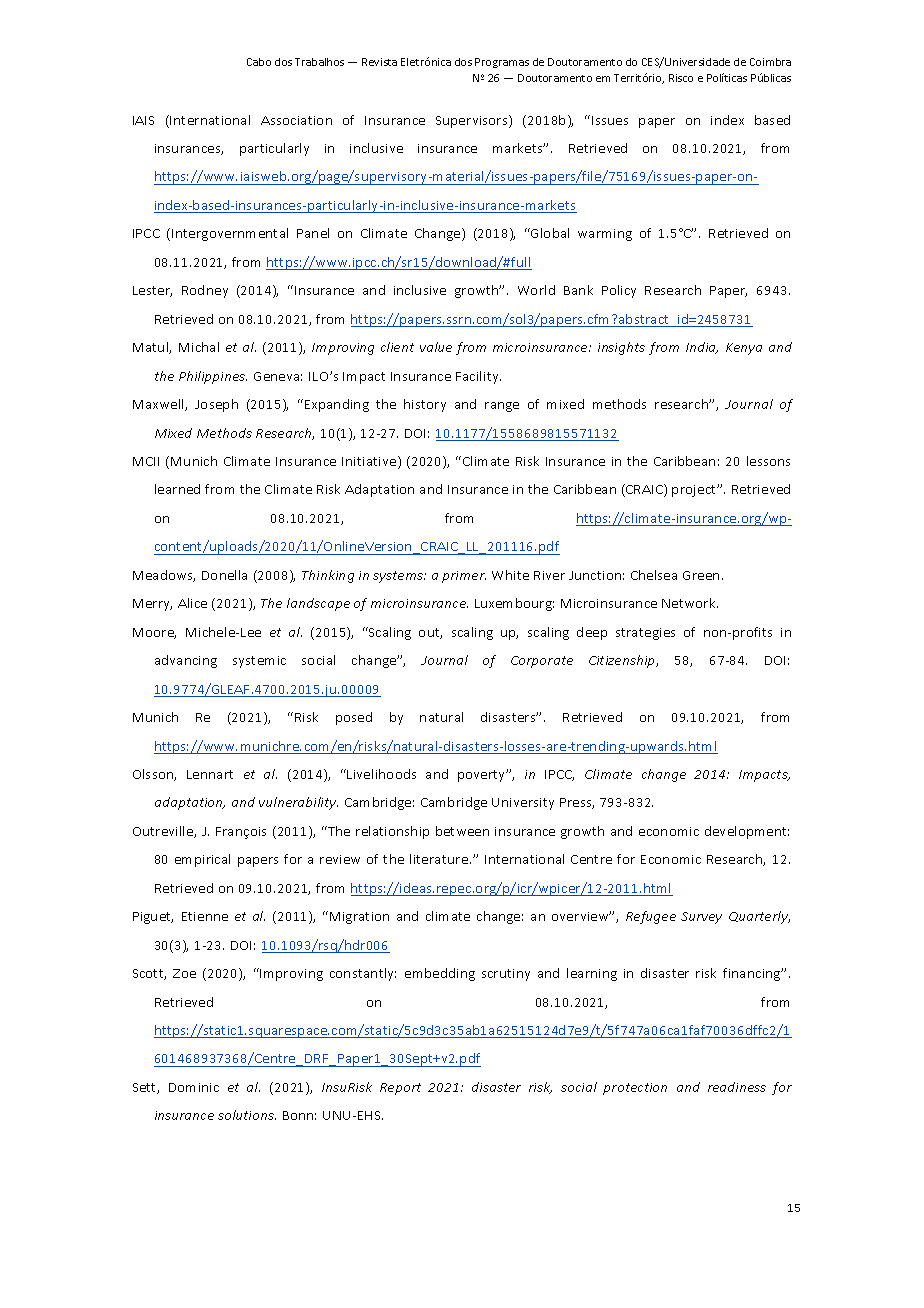 This screenshot has width=924, height=1308. Describe the element at coordinates (737, 1087) in the screenshot. I see `readiness` at that location.
